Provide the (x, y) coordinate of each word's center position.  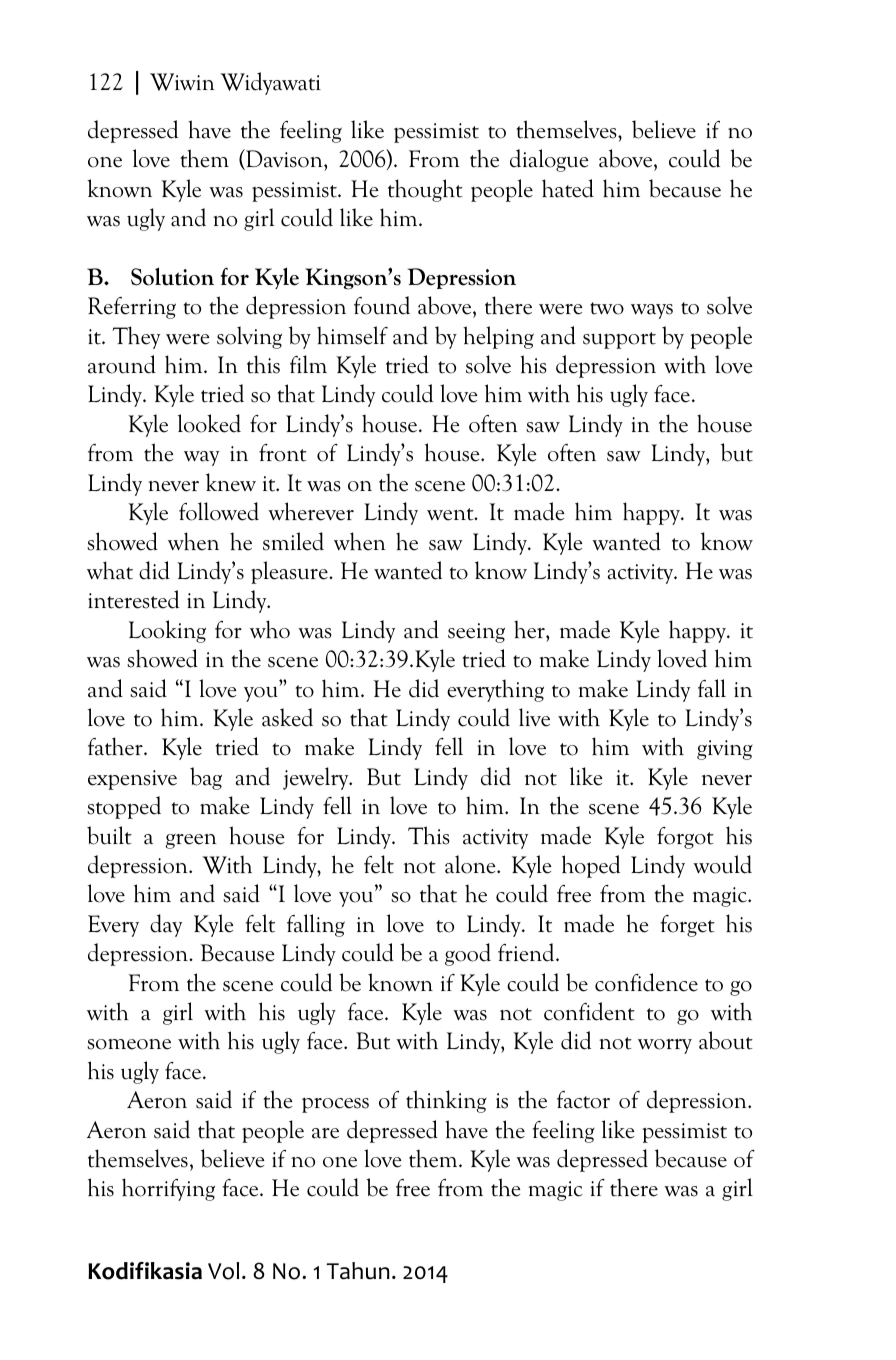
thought (425, 190)
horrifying (168, 1189)
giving (725, 750)
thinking (446, 1101)
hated (568, 188)
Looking (167, 631)
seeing (476, 633)
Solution (172, 277)
